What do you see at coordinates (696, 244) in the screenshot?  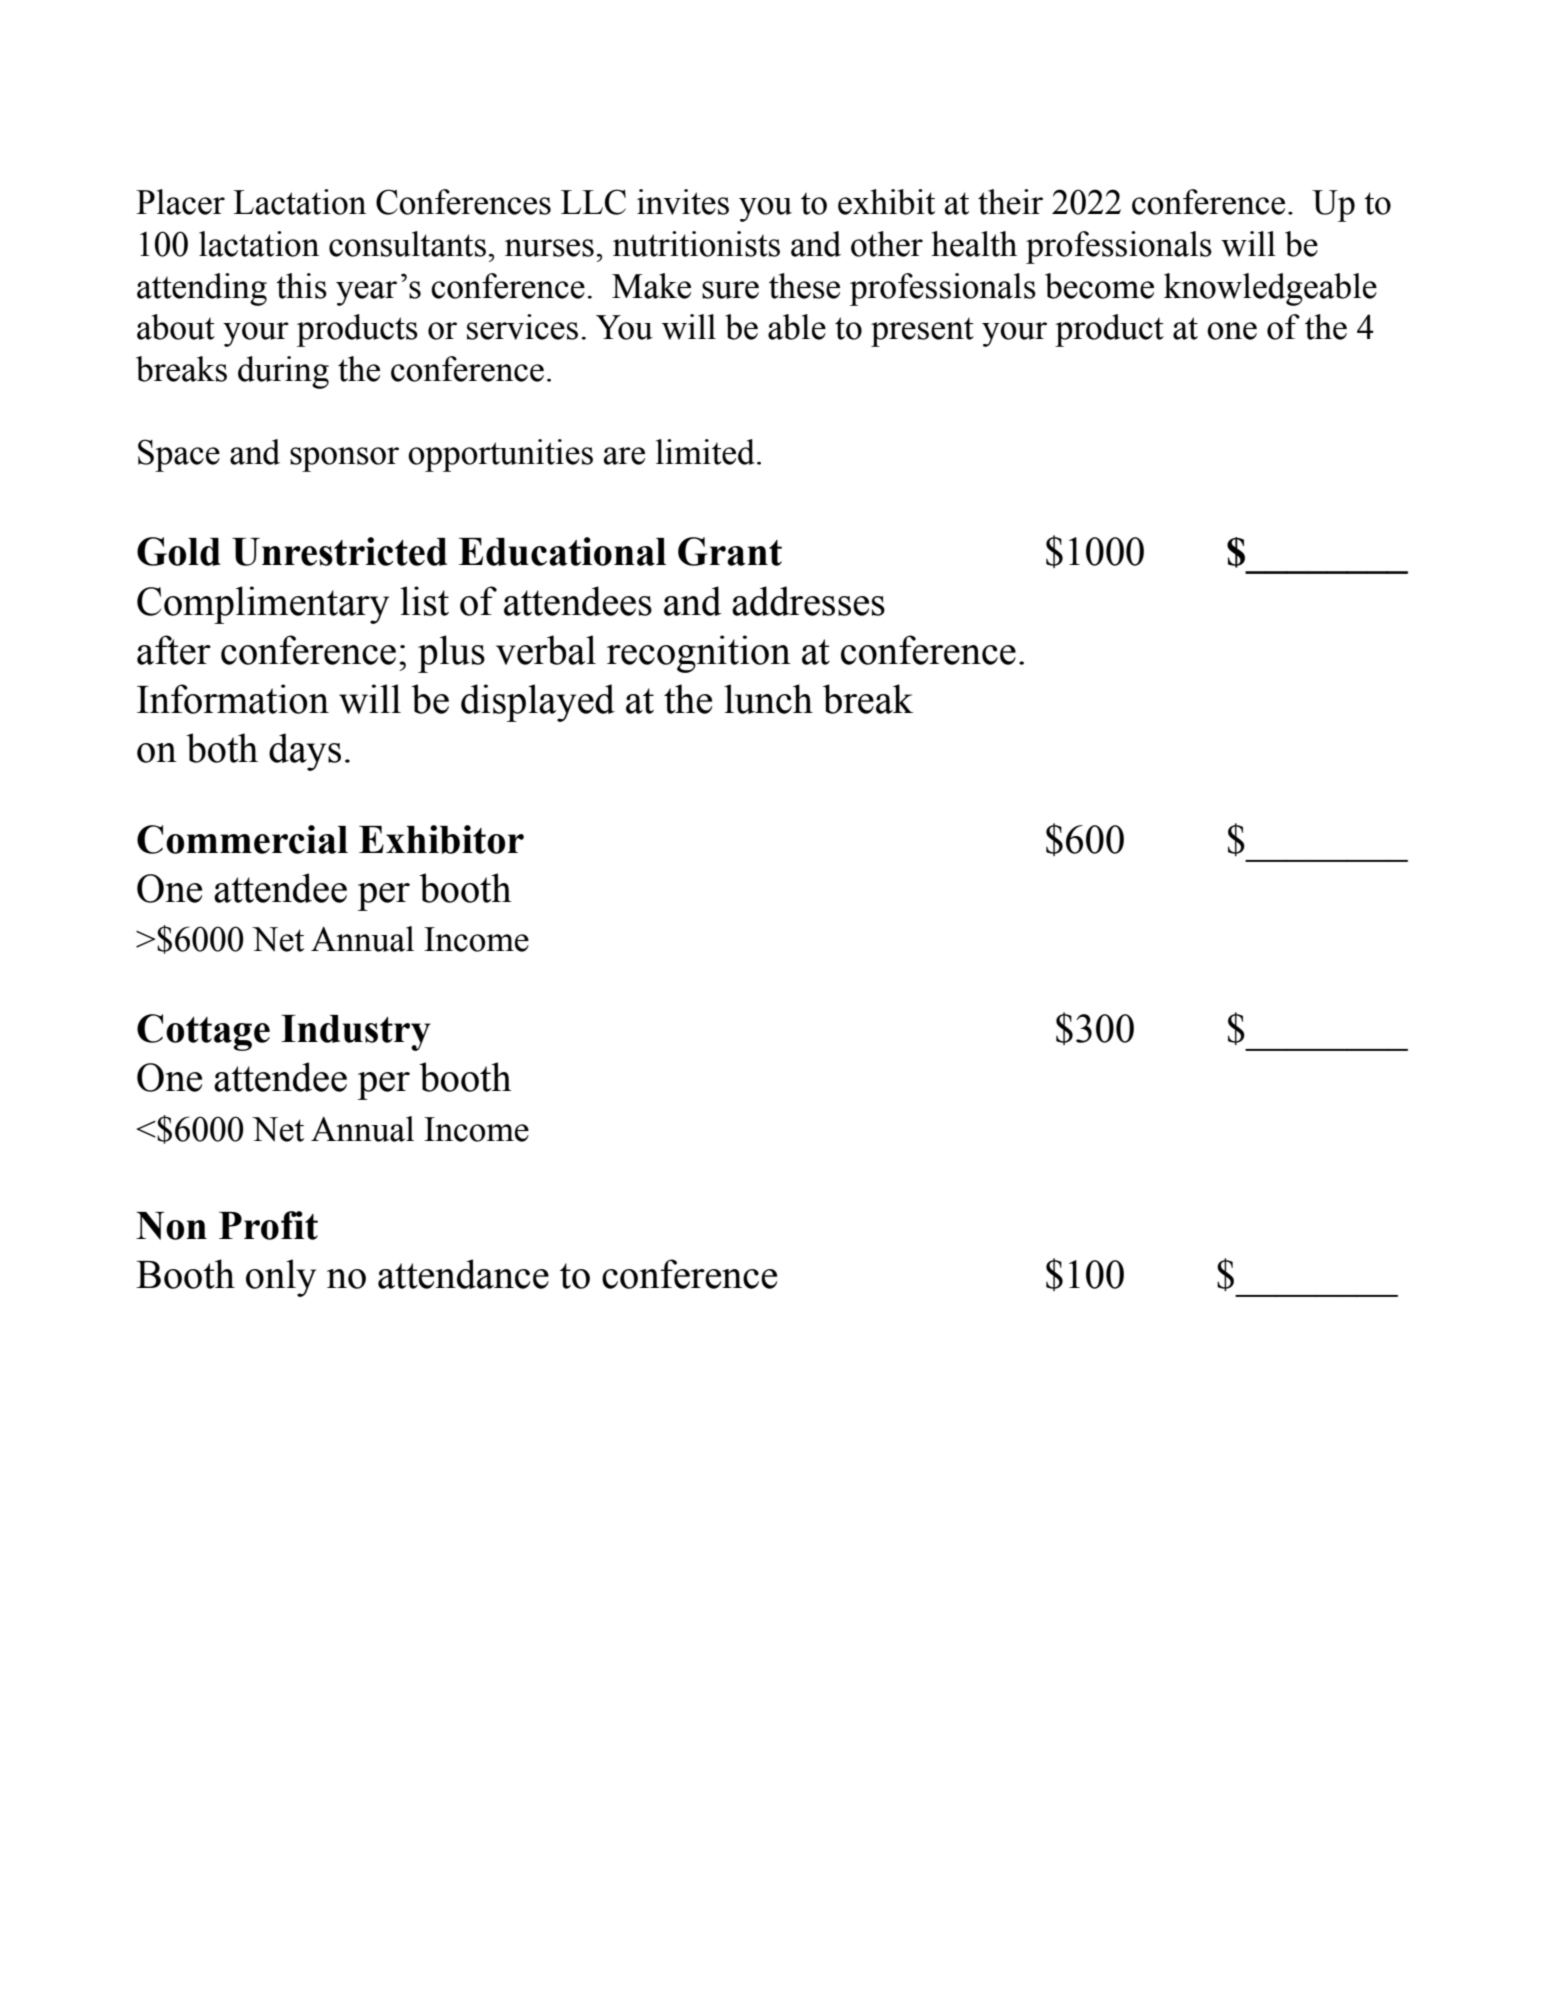 I see `nutritionists` at bounding box center [696, 244].
